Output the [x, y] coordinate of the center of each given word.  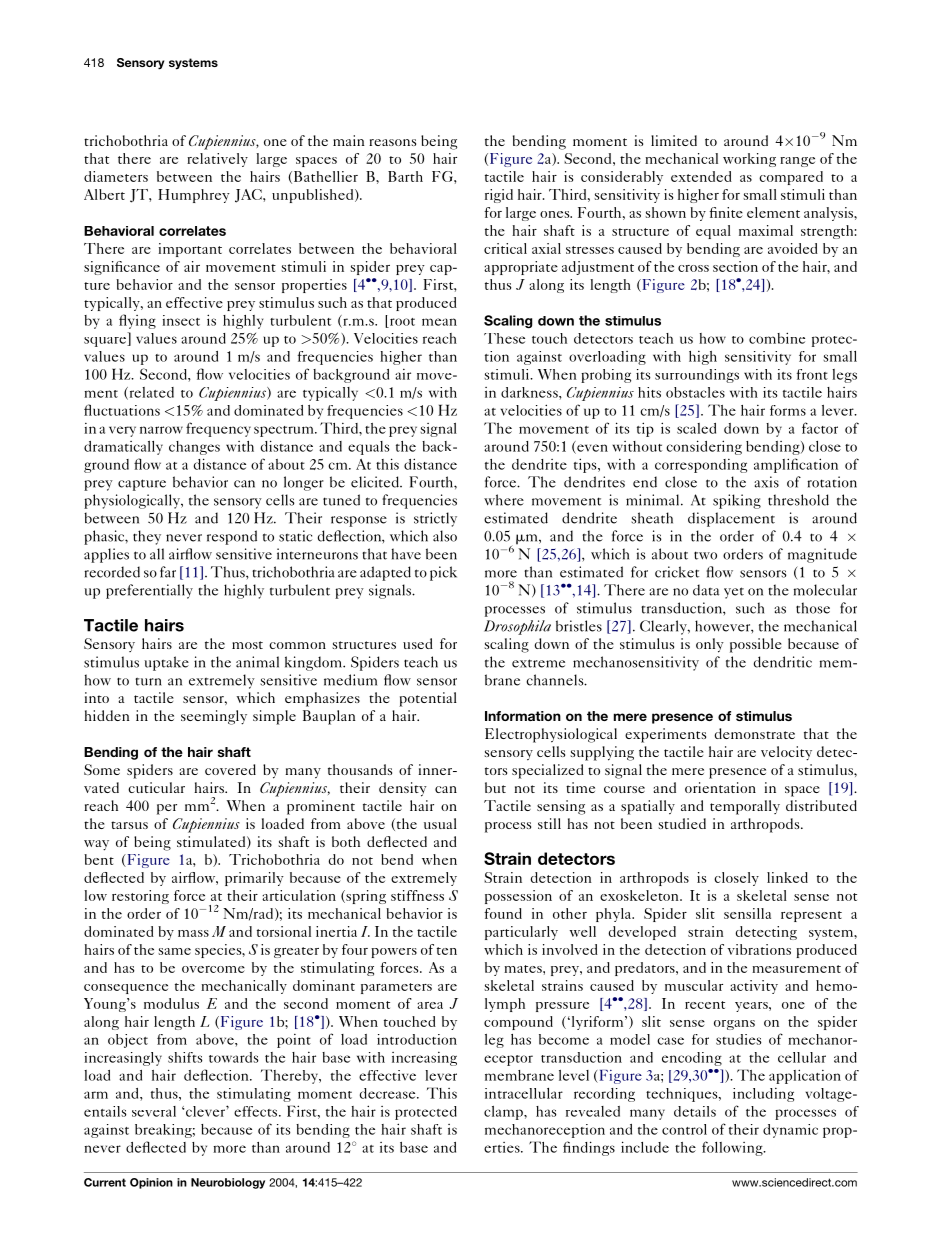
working [749, 160]
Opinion [151, 1183]
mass [193, 933]
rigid [499, 196]
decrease [389, 1093]
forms [788, 410]
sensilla [747, 913]
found [503, 913]
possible [756, 645]
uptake [166, 663]
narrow [161, 430]
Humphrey [194, 196]
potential [428, 699]
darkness [530, 392]
